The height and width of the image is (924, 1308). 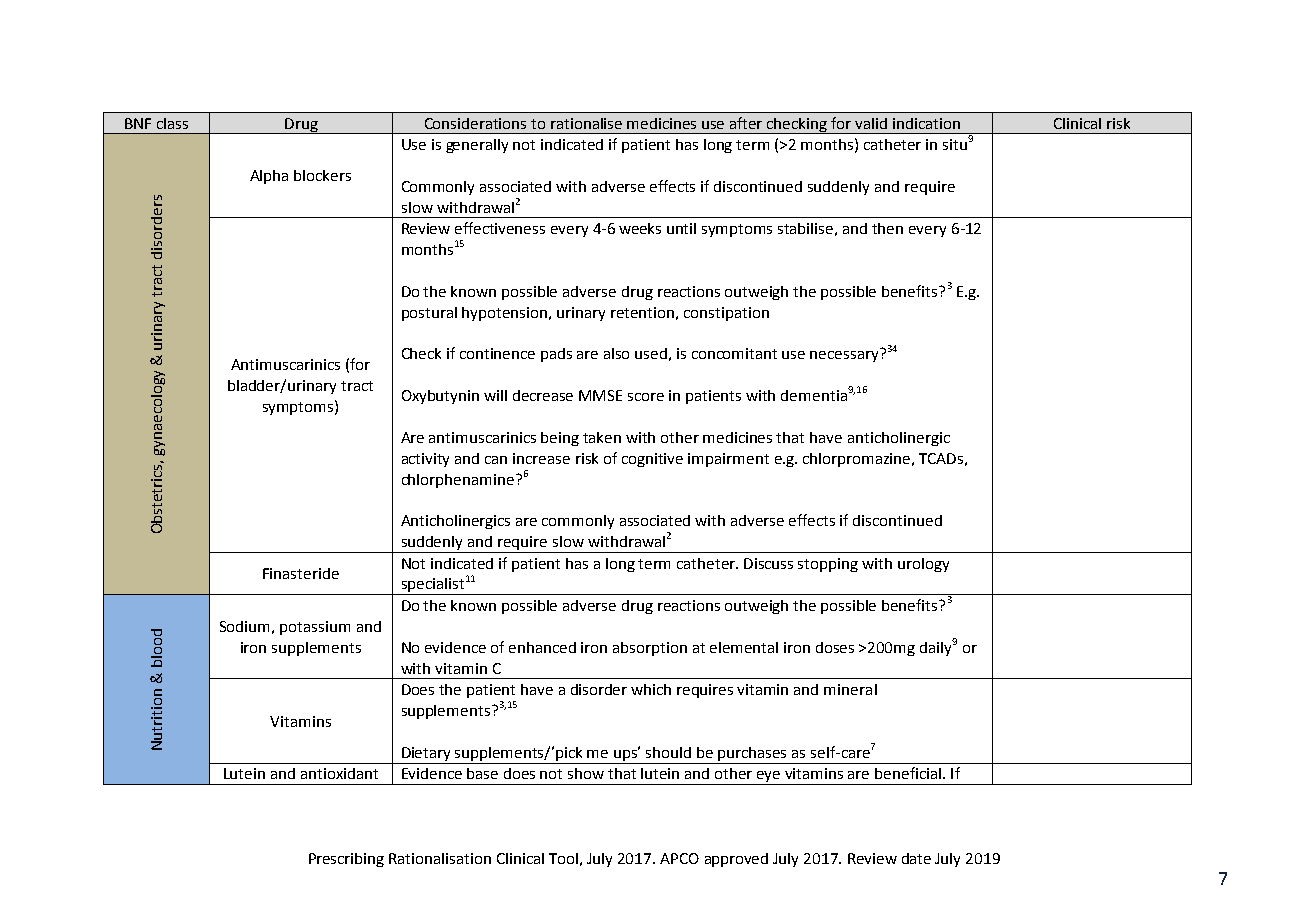 I want to click on potassium, so click(x=315, y=628).
